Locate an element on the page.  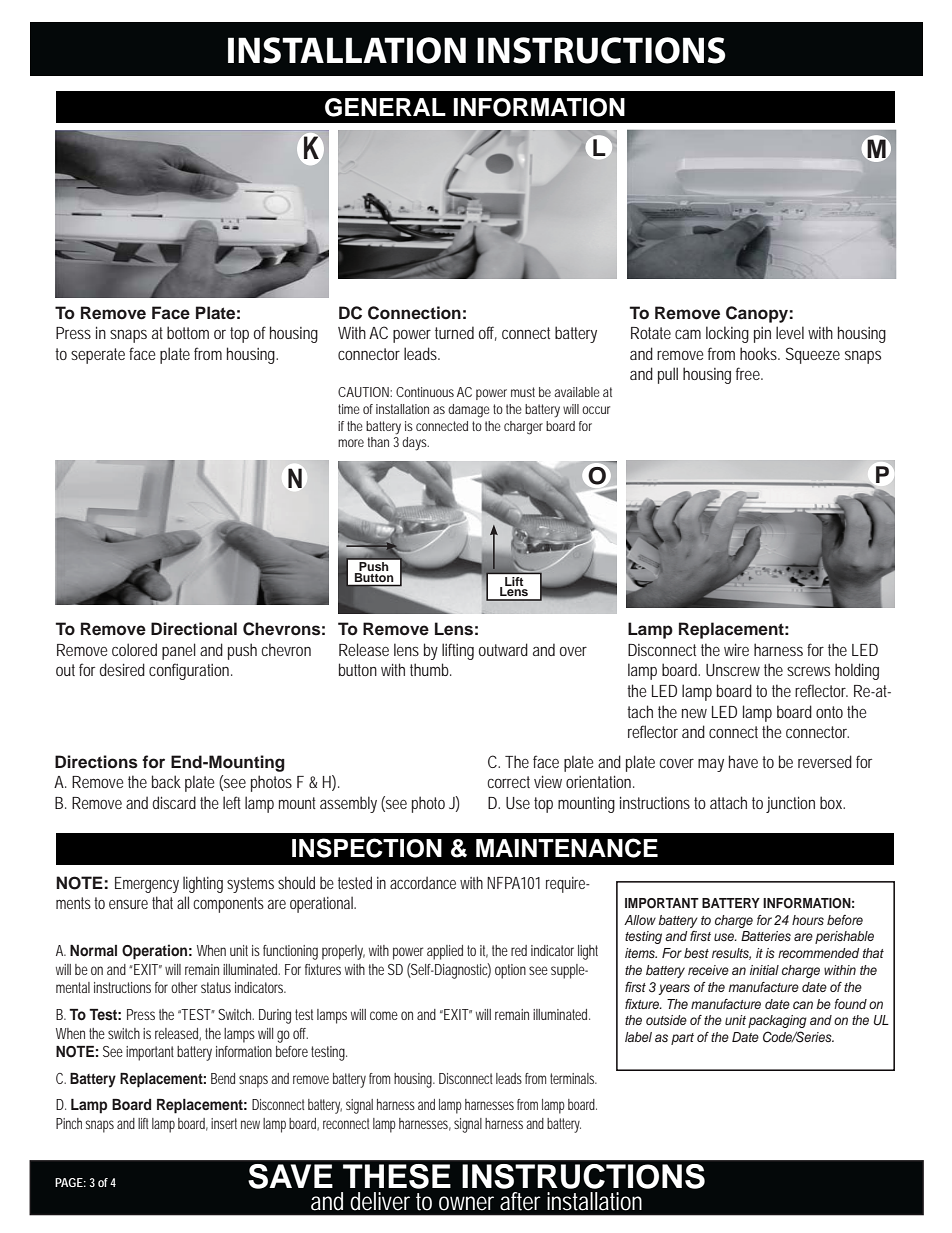
panel is located at coordinates (179, 651).
